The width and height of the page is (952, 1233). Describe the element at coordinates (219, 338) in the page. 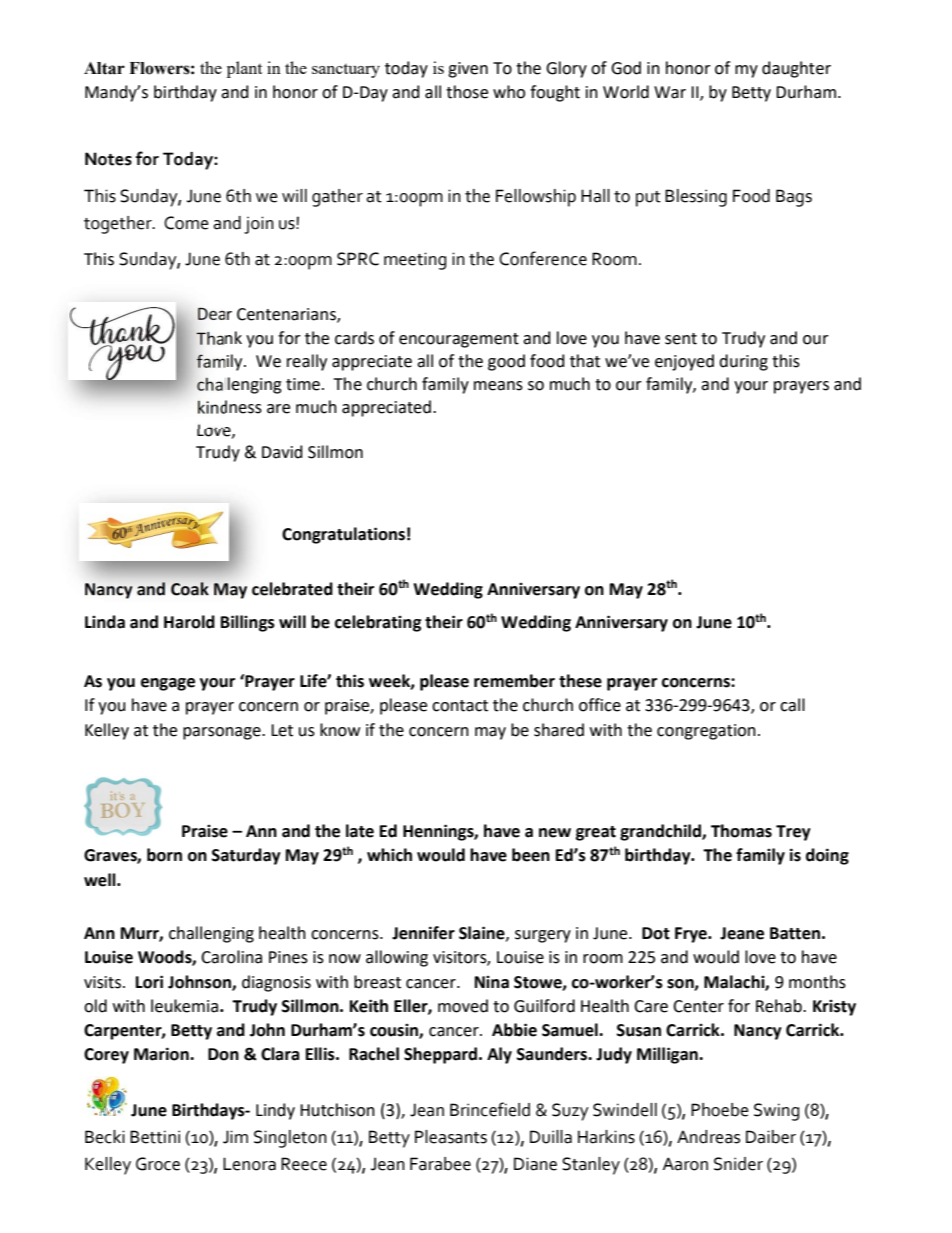

I see `Thank` at that location.
